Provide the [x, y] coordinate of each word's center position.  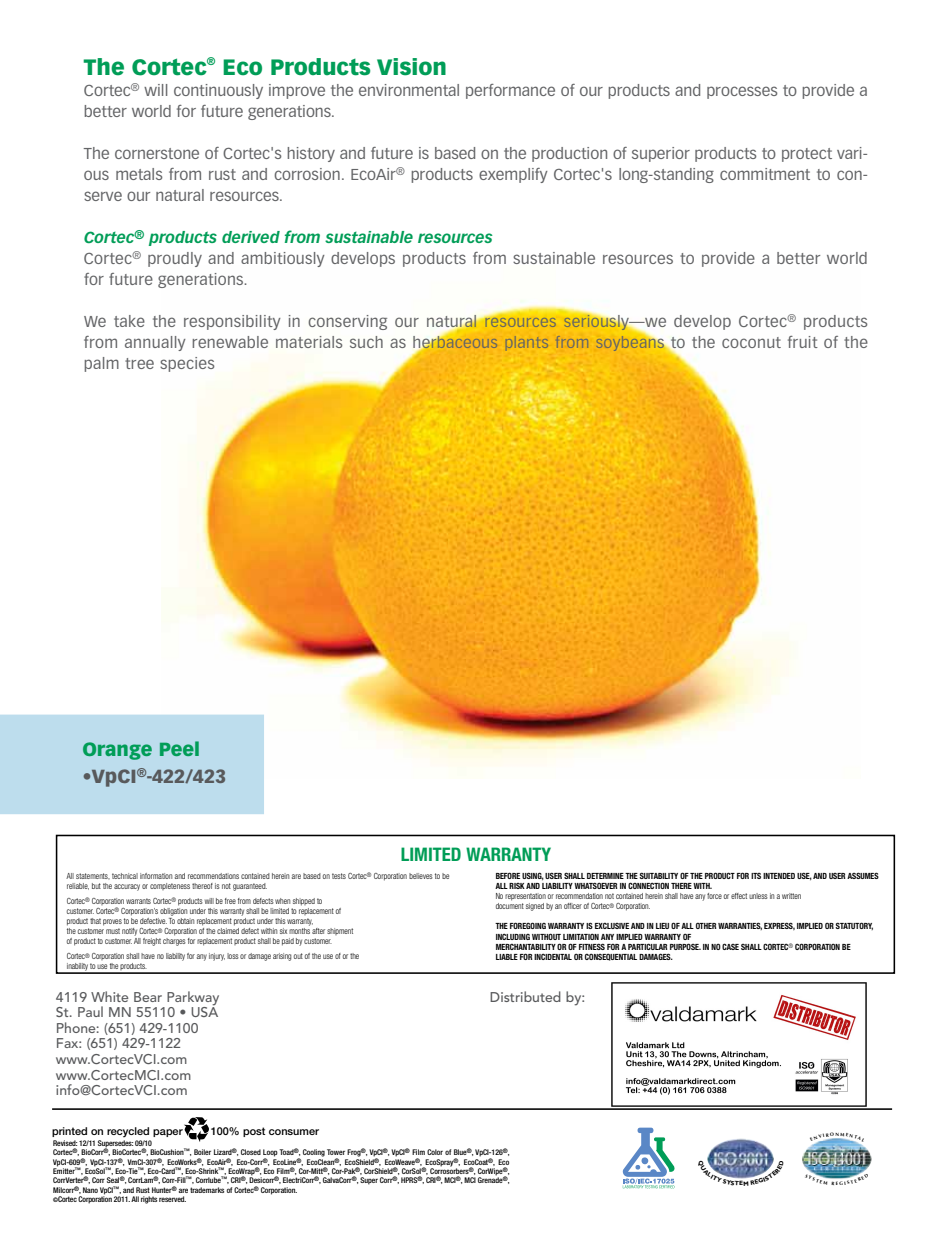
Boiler [202, 1152]
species [187, 364]
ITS [756, 876]
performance [510, 91]
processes [742, 92]
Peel [179, 748]
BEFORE [508, 875]
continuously [218, 91]
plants [526, 343]
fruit [803, 342]
